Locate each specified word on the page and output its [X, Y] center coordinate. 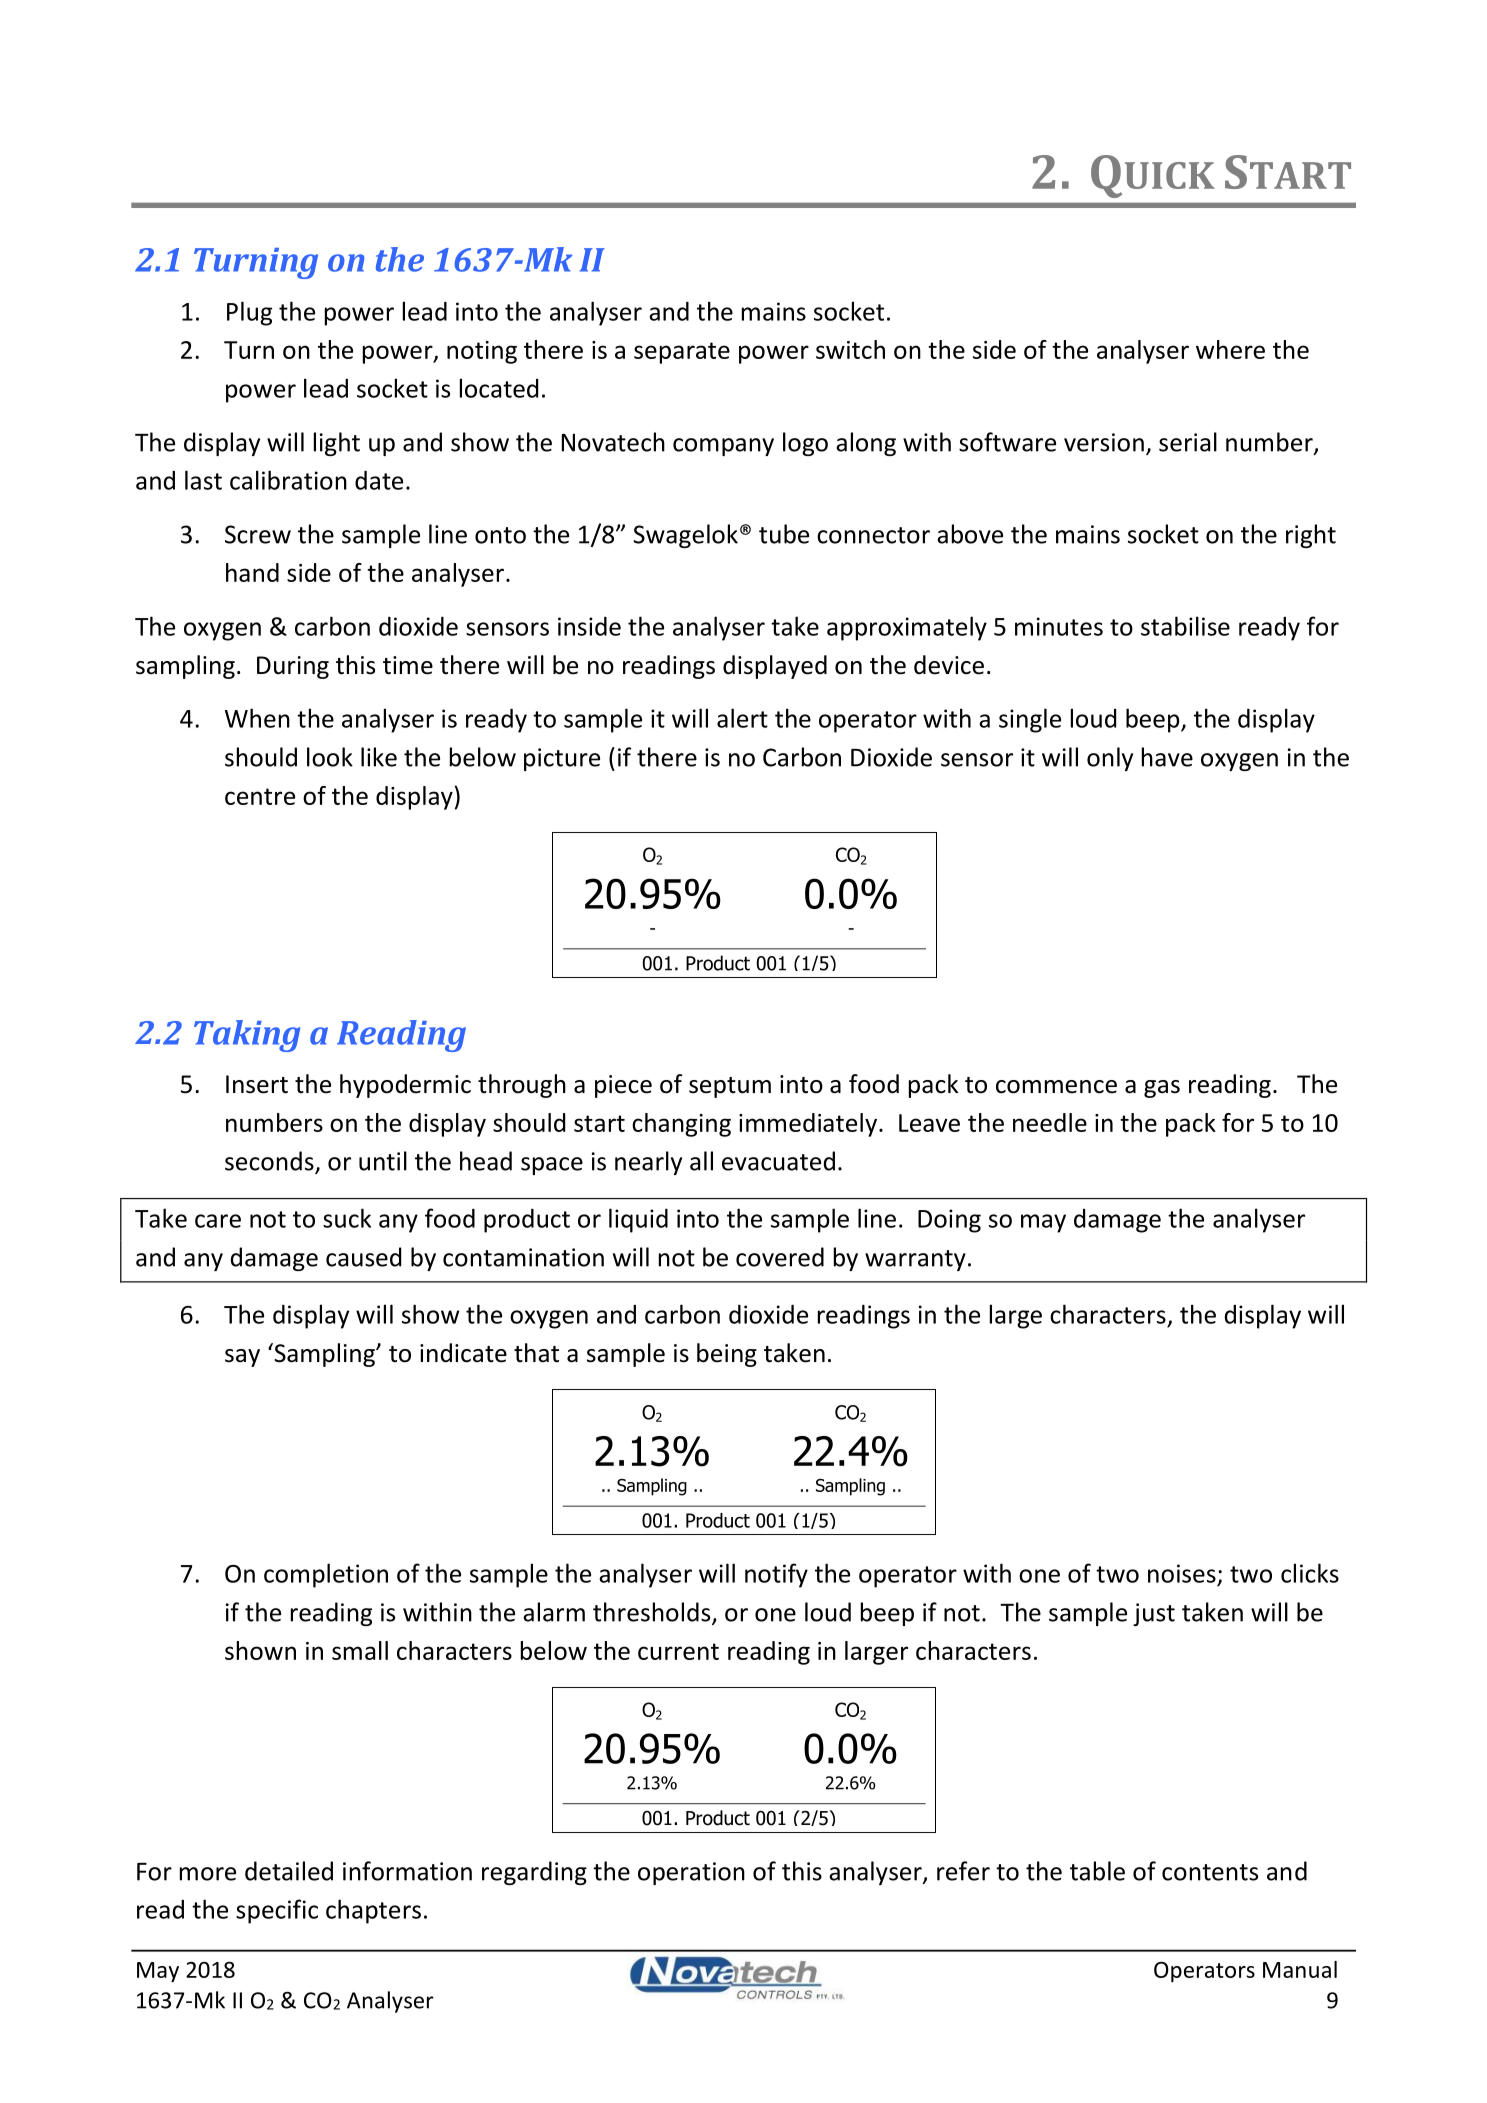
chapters [373, 1911]
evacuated [778, 1161]
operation [691, 1873]
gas [1162, 1089]
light [337, 444]
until [383, 1161]
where [1230, 349]
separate [682, 353]
